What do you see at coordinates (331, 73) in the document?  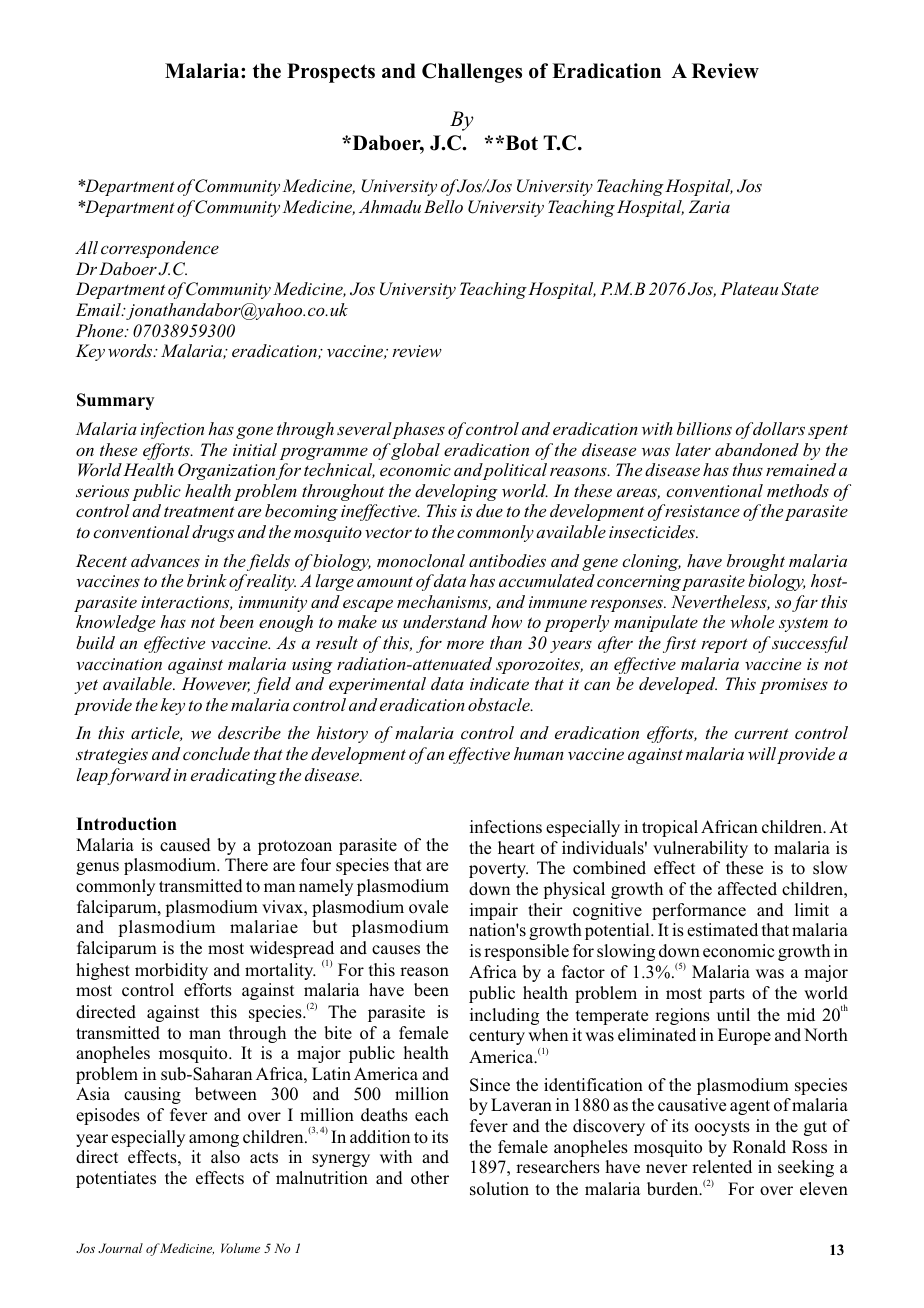 I see `Prospects` at bounding box center [331, 73].
